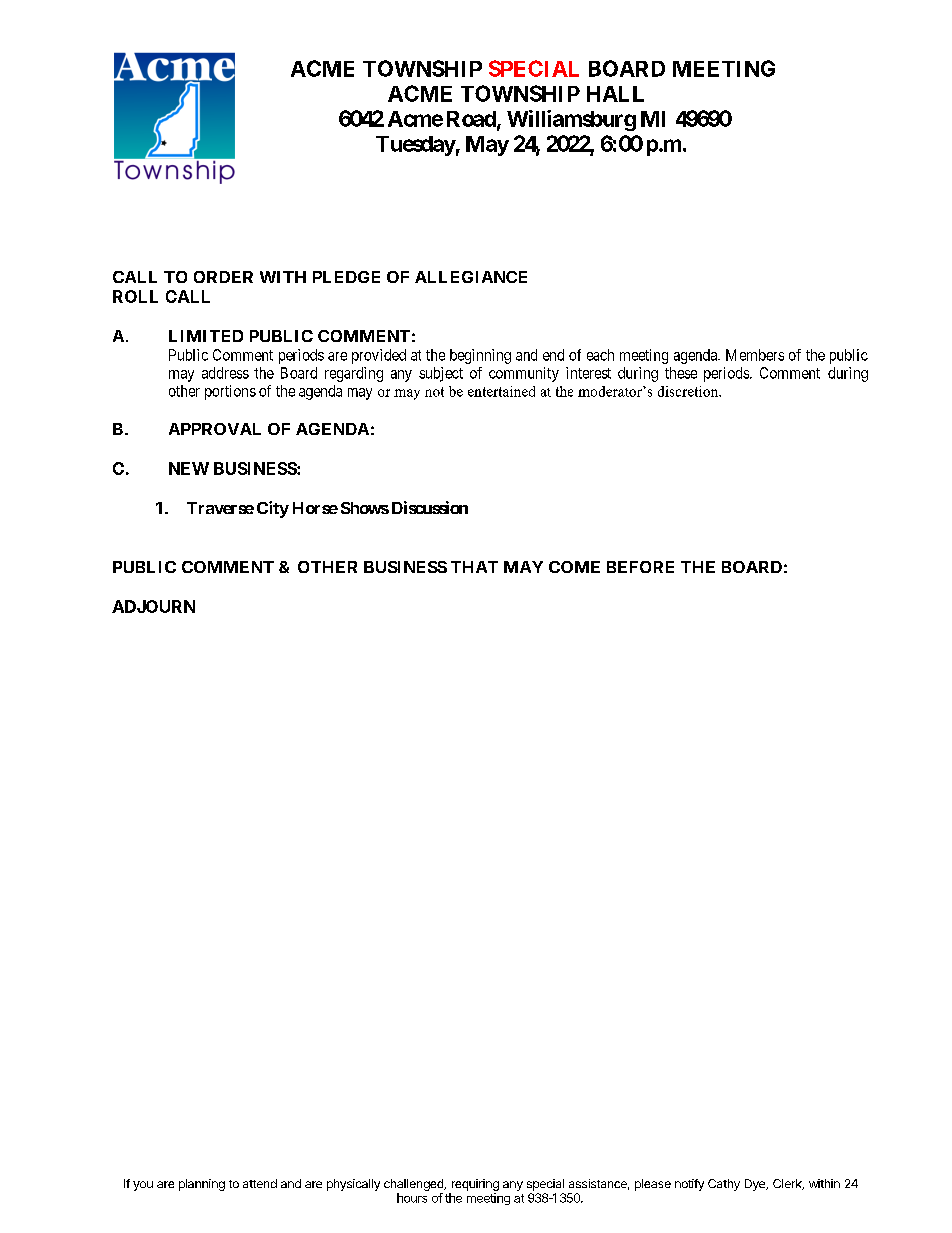 The image size is (952, 1233). I want to click on planning, so click(202, 1185).
